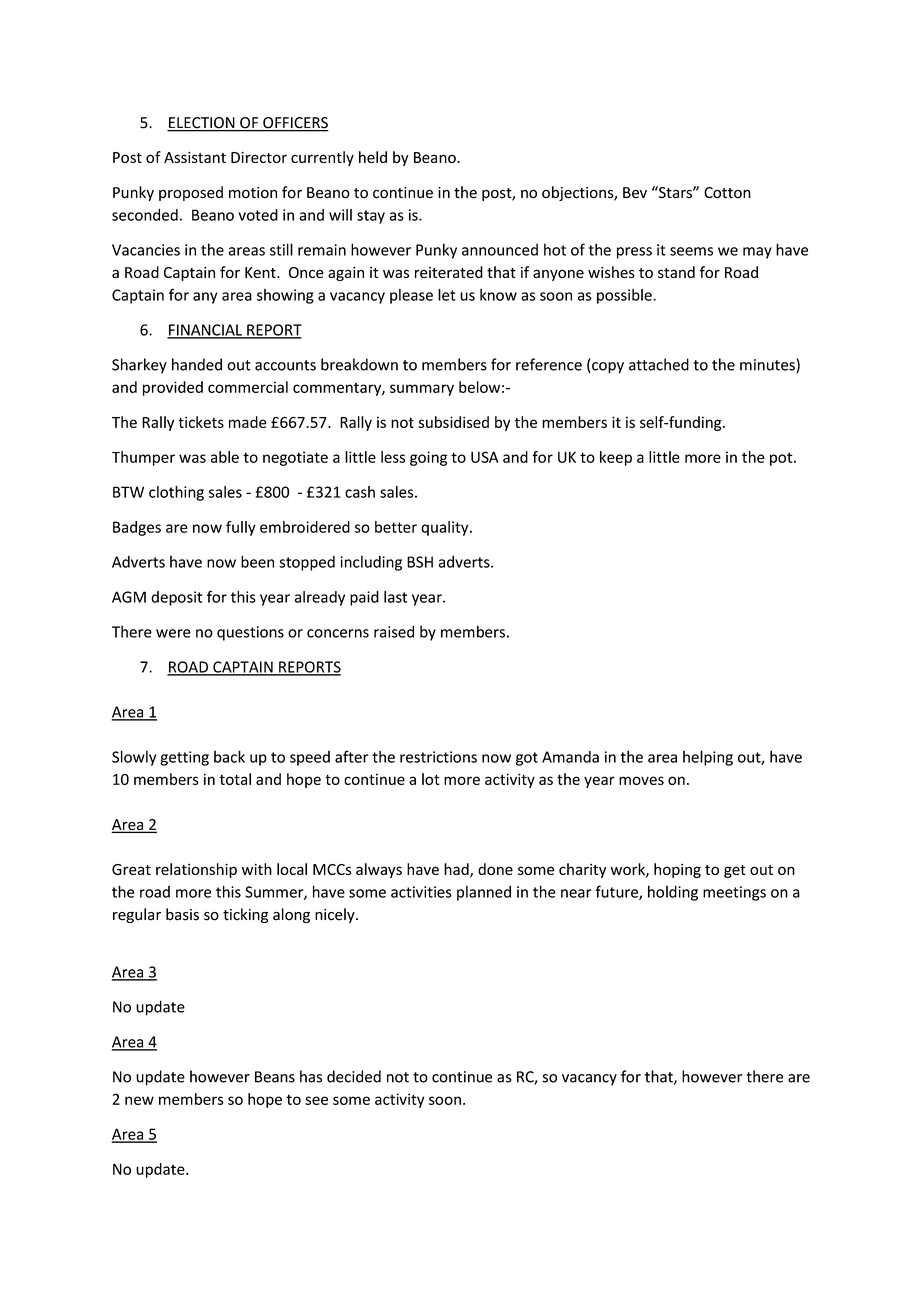 This page has height=1308, width=924. I want to click on Cotton, so click(727, 193).
